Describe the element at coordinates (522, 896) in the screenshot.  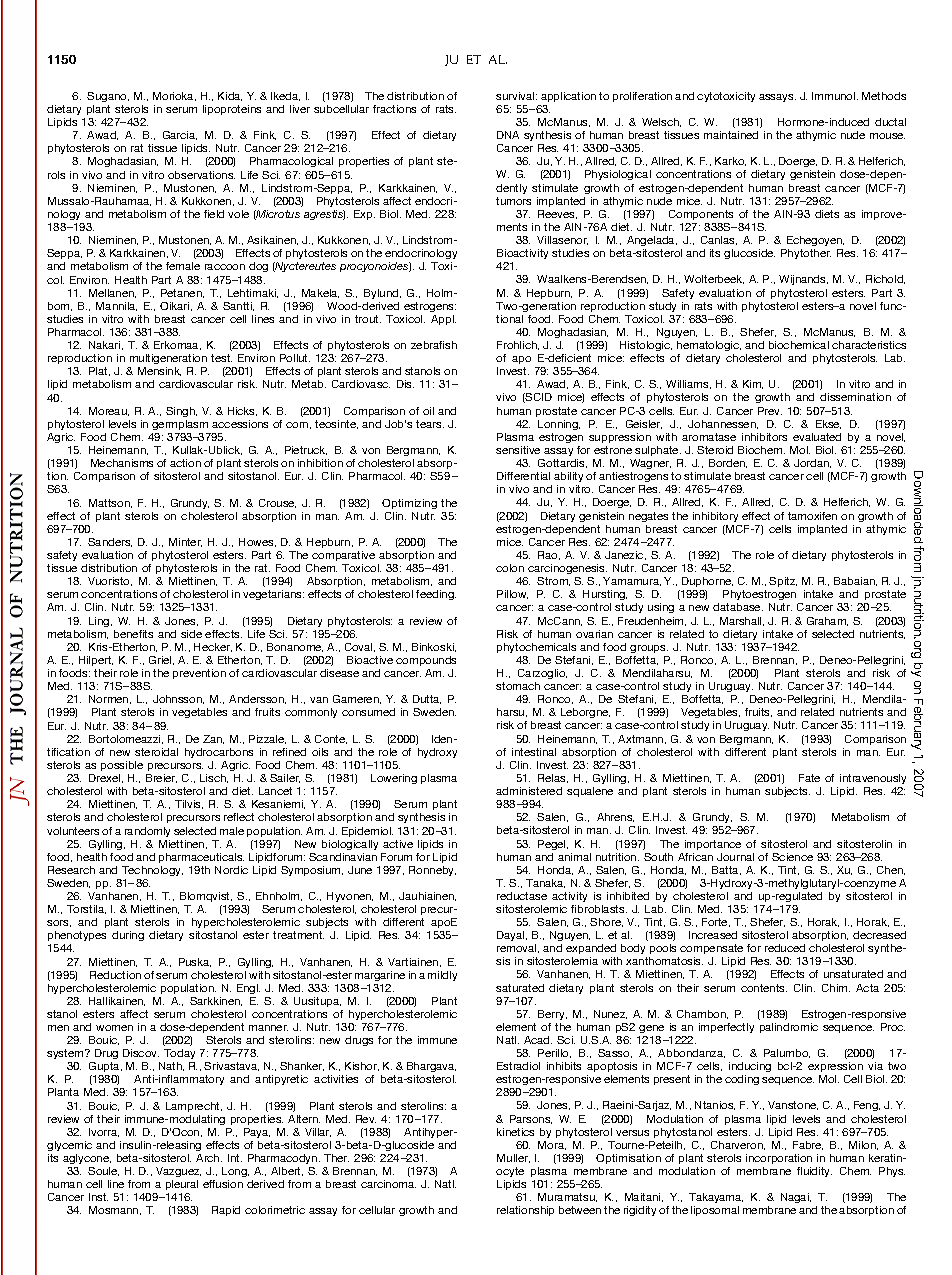
I see `reductase` at that location.
